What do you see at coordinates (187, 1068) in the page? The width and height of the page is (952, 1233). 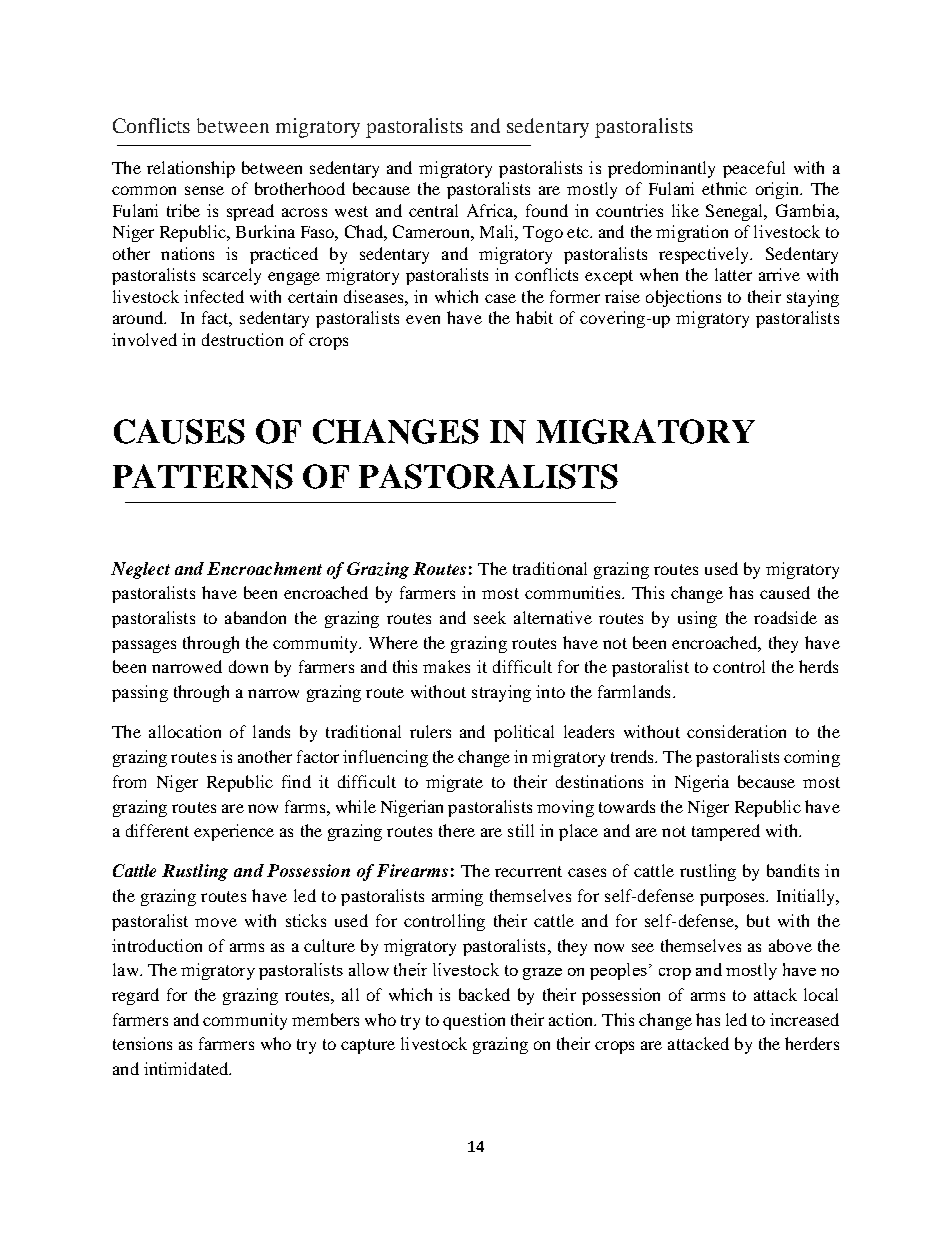 I see `intimidated` at bounding box center [187, 1068].
